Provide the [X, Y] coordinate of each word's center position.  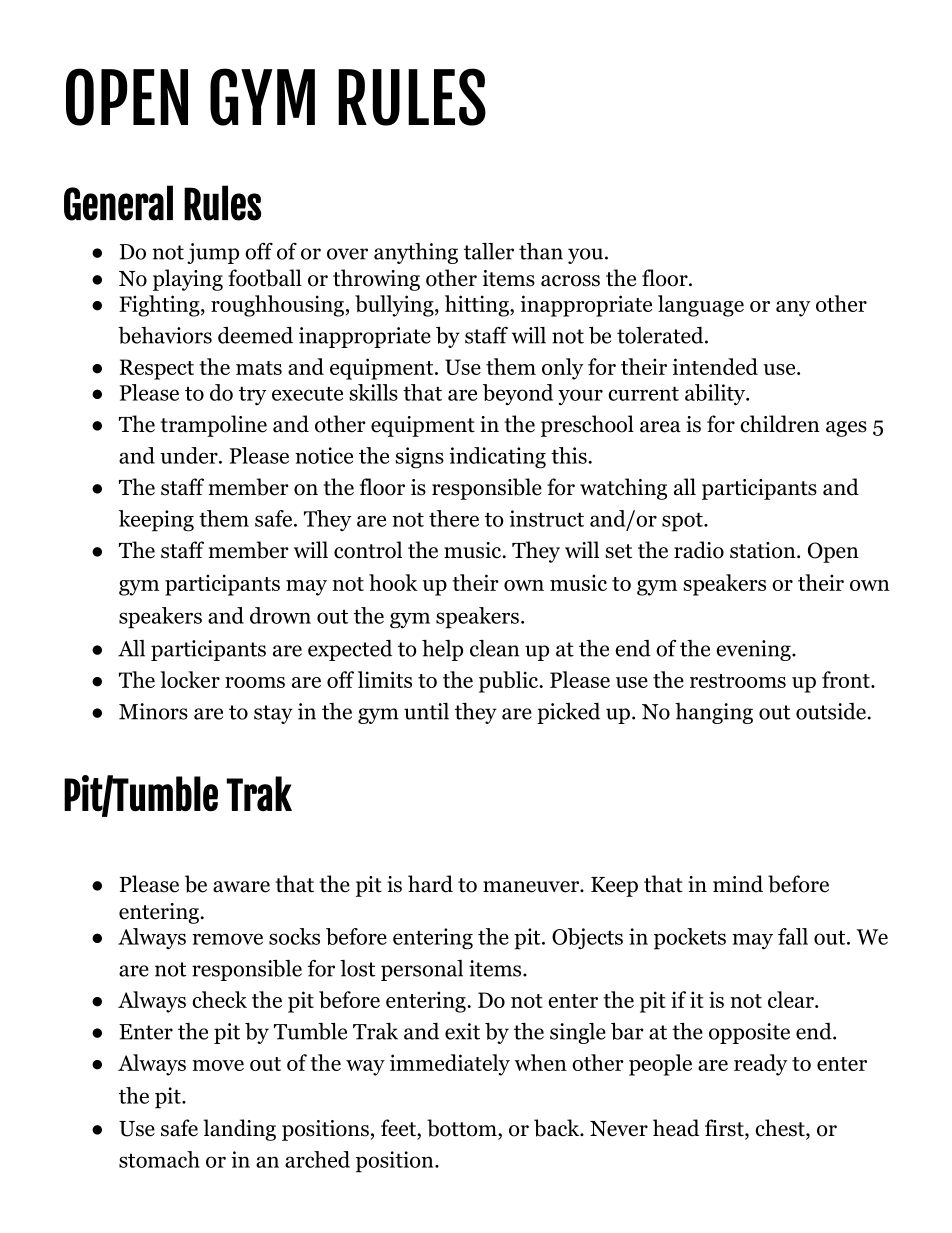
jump [213, 253]
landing [239, 1130]
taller [489, 251]
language [701, 306]
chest [781, 1129]
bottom [463, 1128]
